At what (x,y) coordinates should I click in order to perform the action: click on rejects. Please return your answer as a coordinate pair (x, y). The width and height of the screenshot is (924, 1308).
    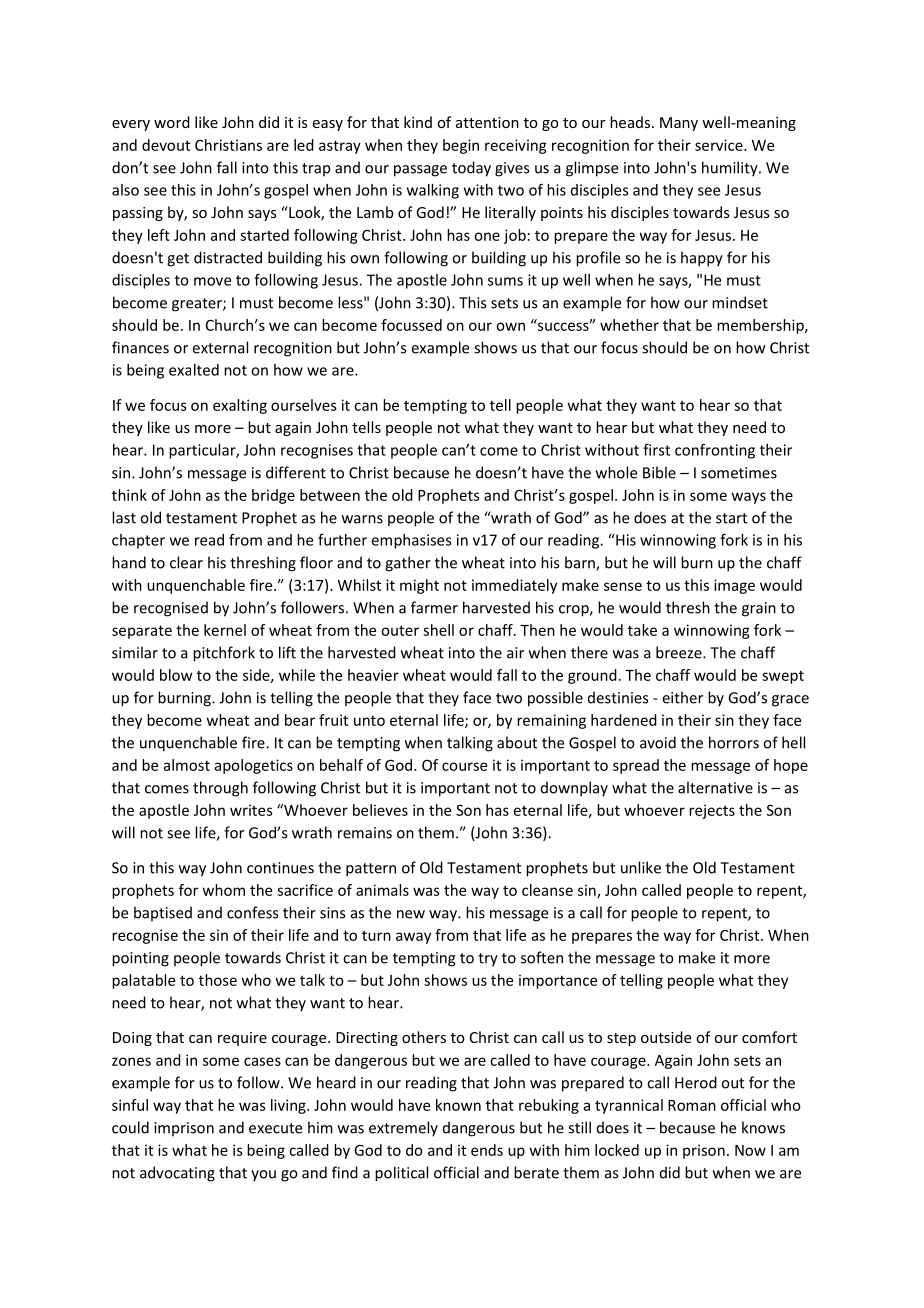
    Looking at the image, I should click on (712, 811).
